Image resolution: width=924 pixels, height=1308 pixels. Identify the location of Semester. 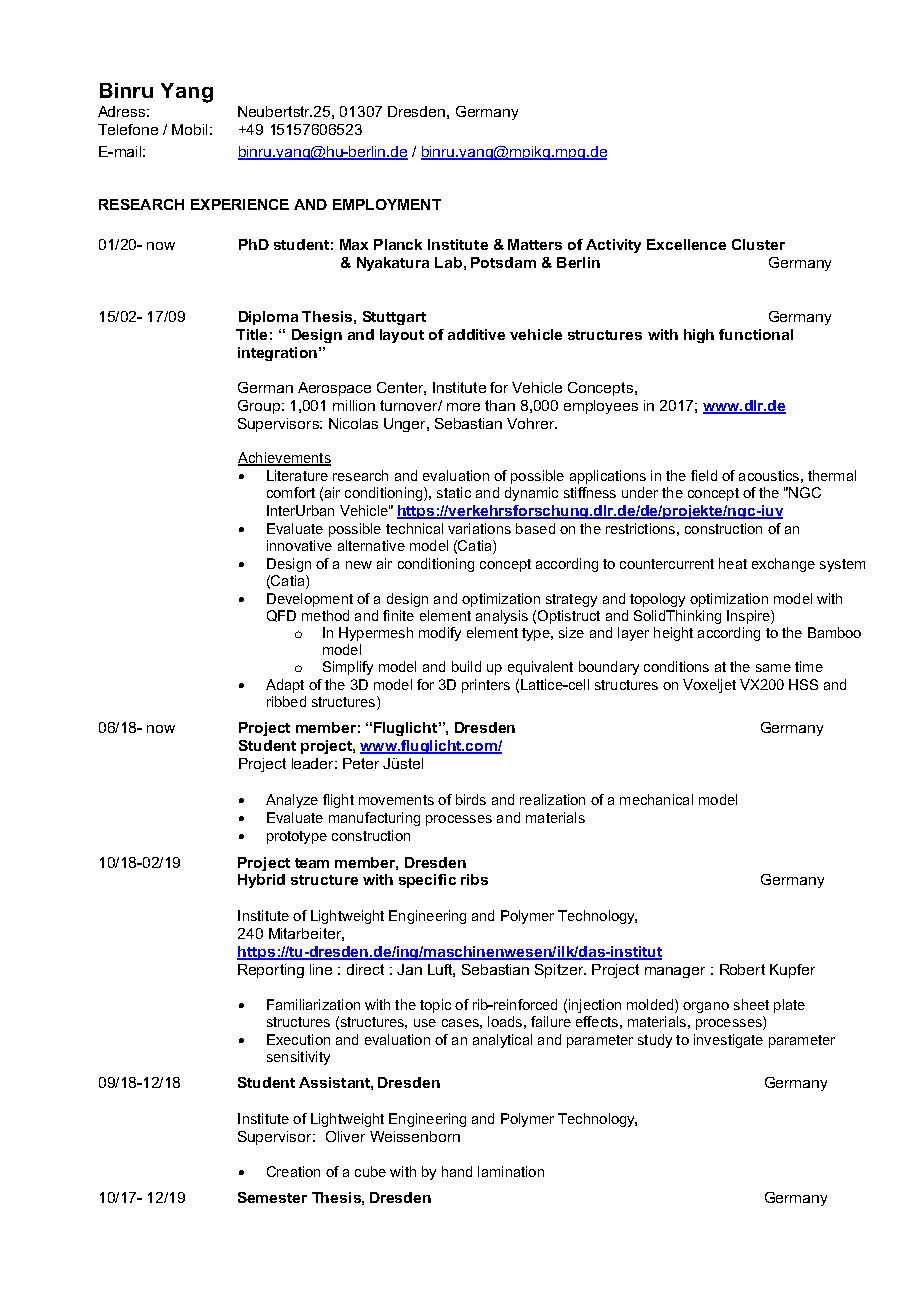
(272, 1197).
